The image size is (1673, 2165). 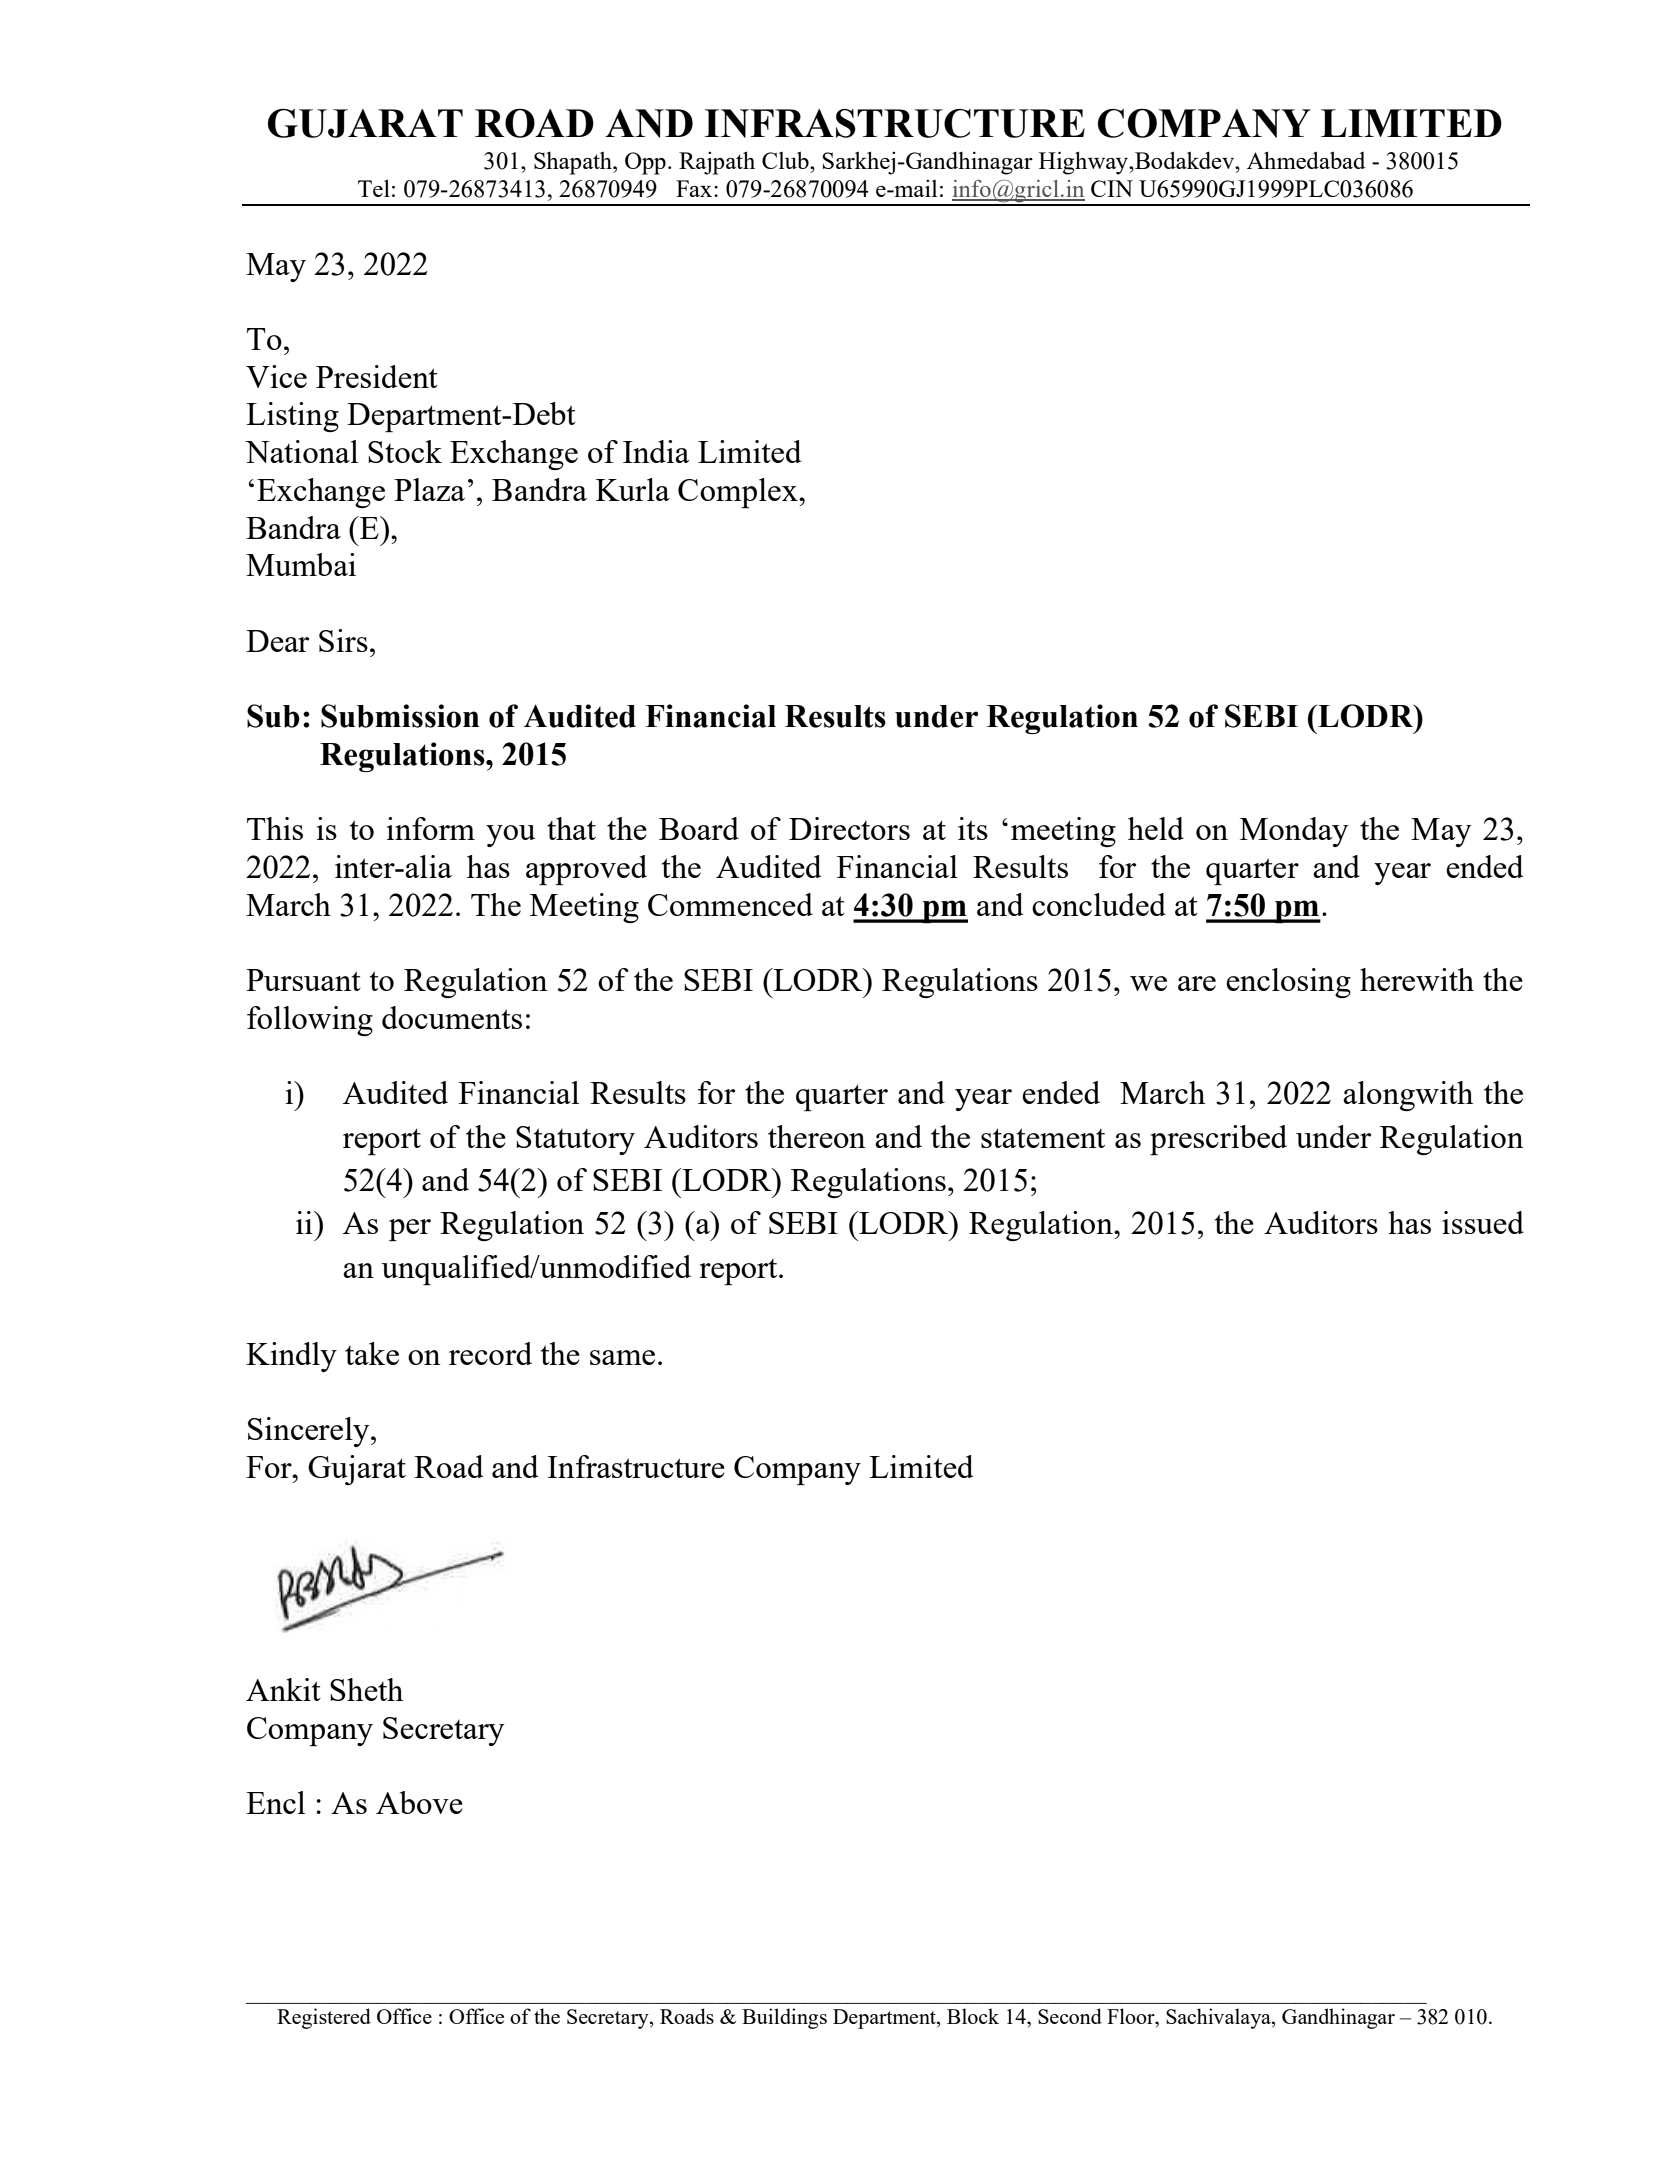 I want to click on Second, so click(x=1070, y=2016).
